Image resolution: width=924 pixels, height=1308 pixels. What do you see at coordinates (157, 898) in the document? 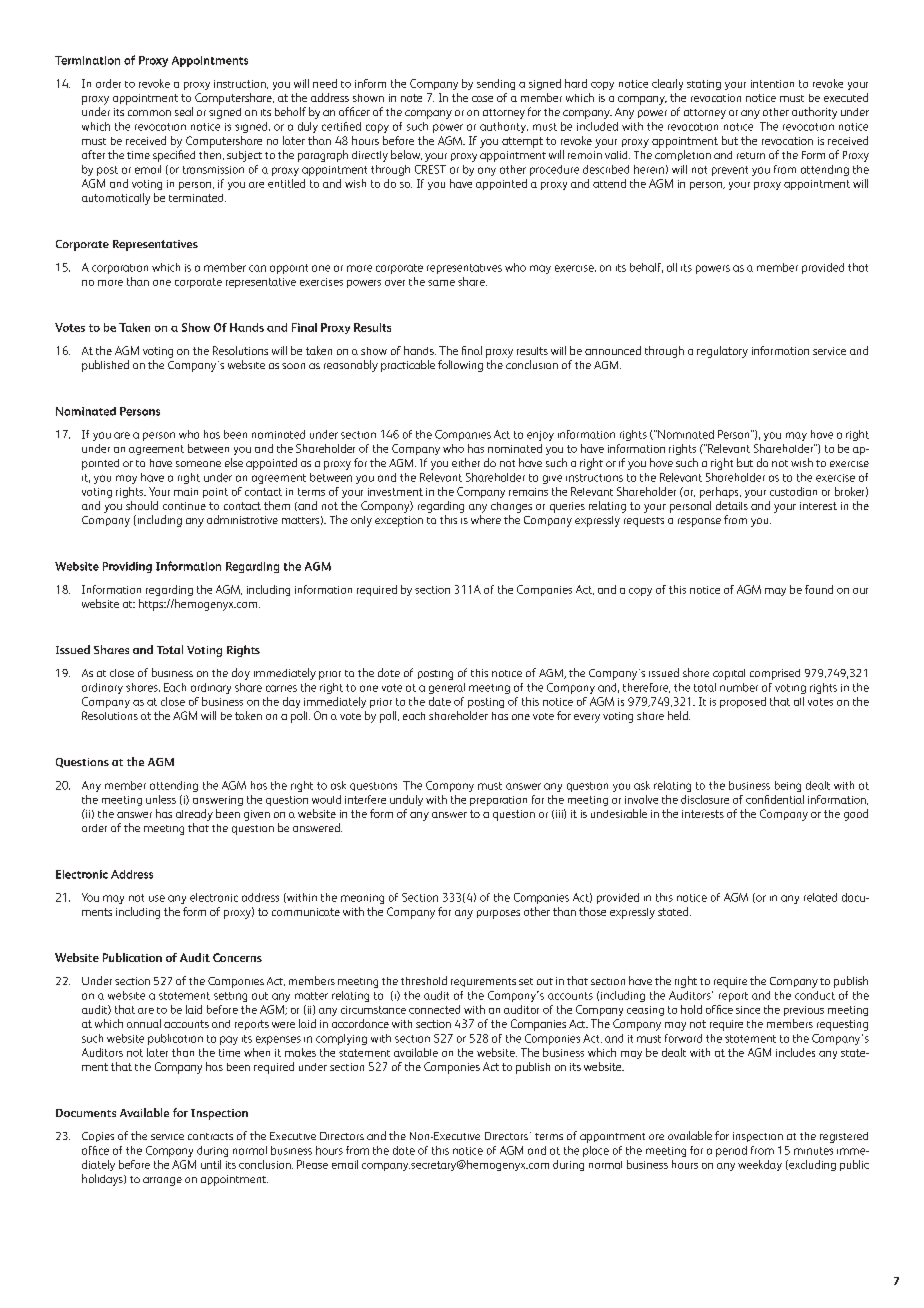
I see `use` at bounding box center [157, 898].
